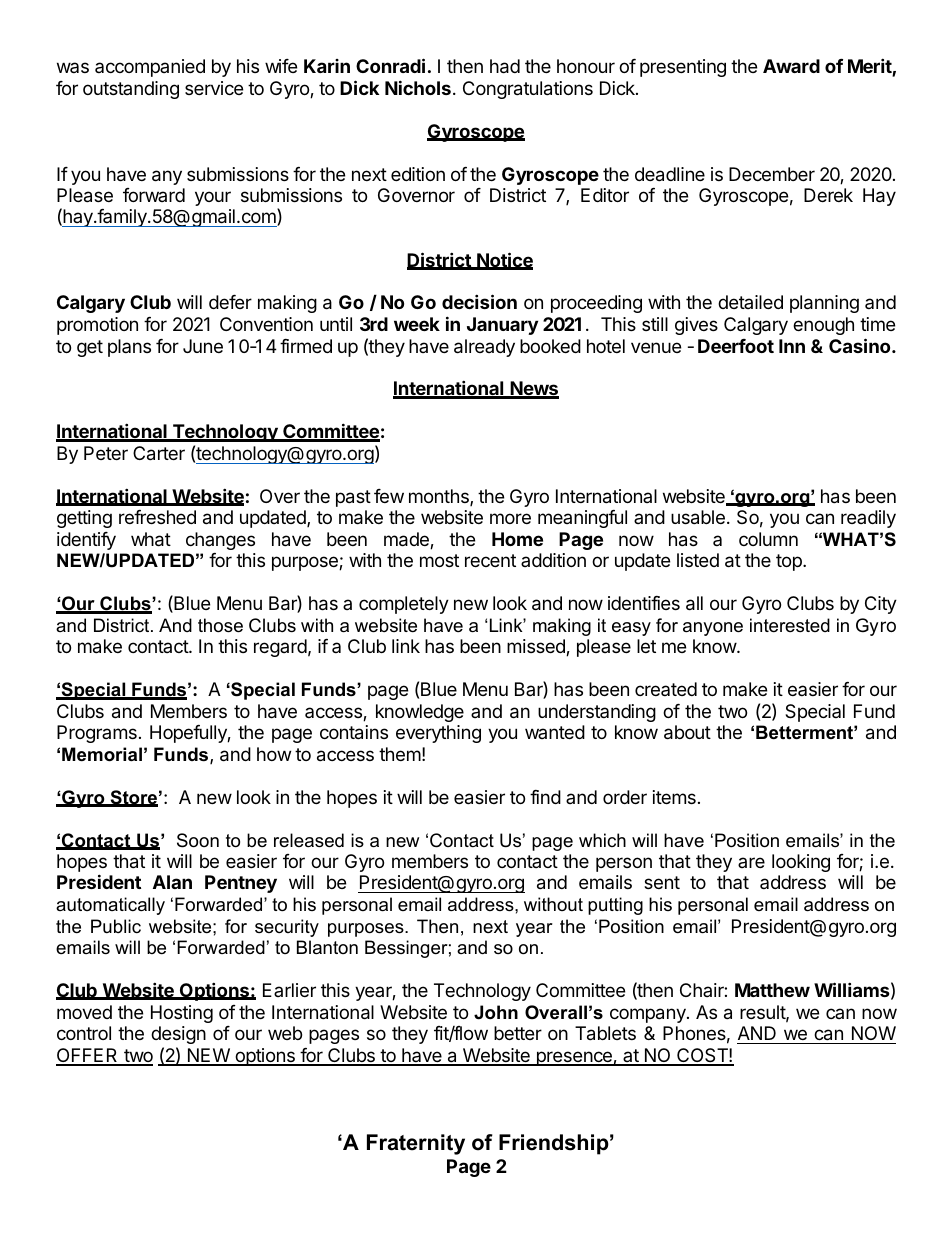 Image resolution: width=952 pixels, height=1233 pixels. I want to click on Carter, so click(159, 453).
